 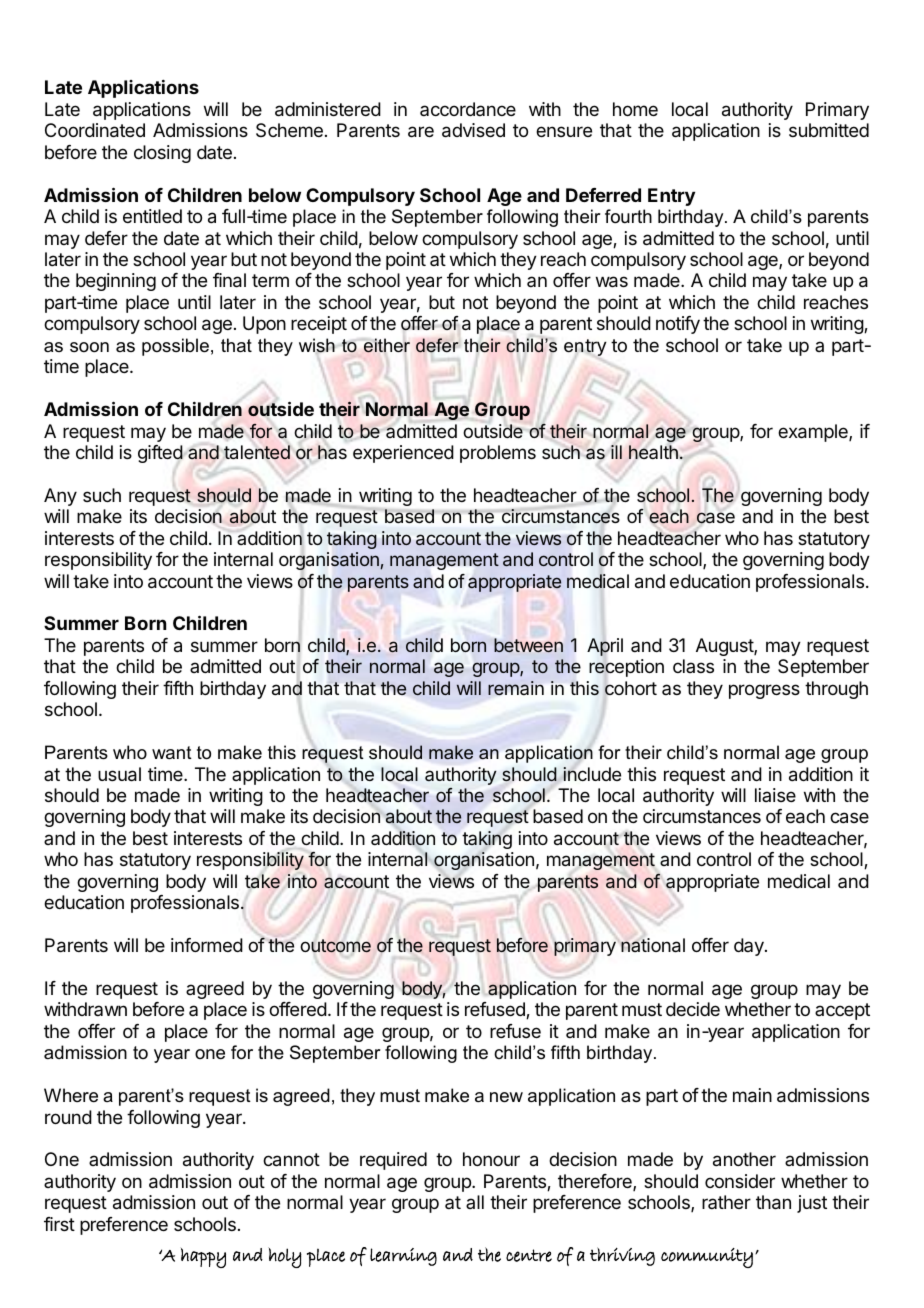 I want to click on closing, so click(x=162, y=154).
